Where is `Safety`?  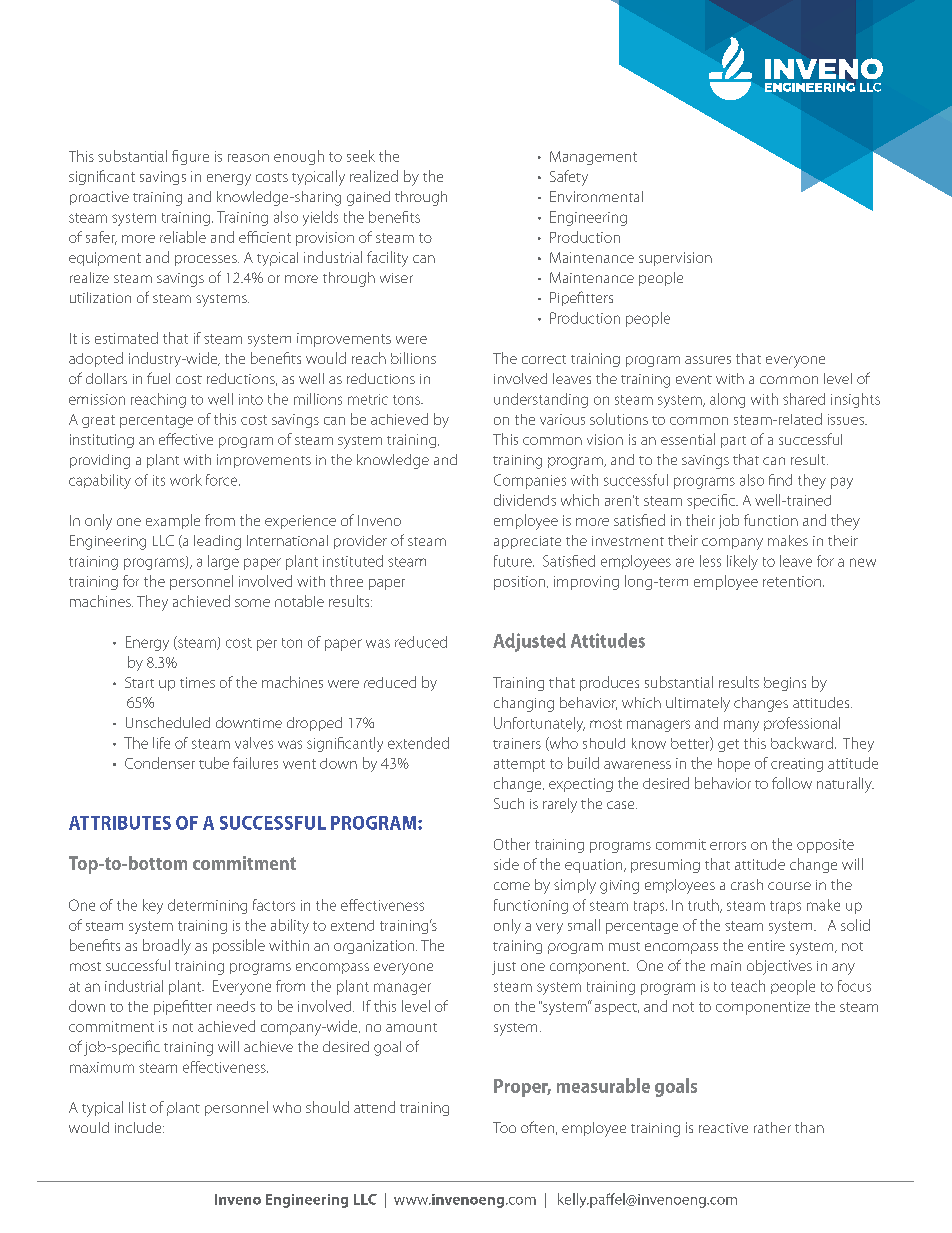
Safety is located at coordinates (569, 178).
